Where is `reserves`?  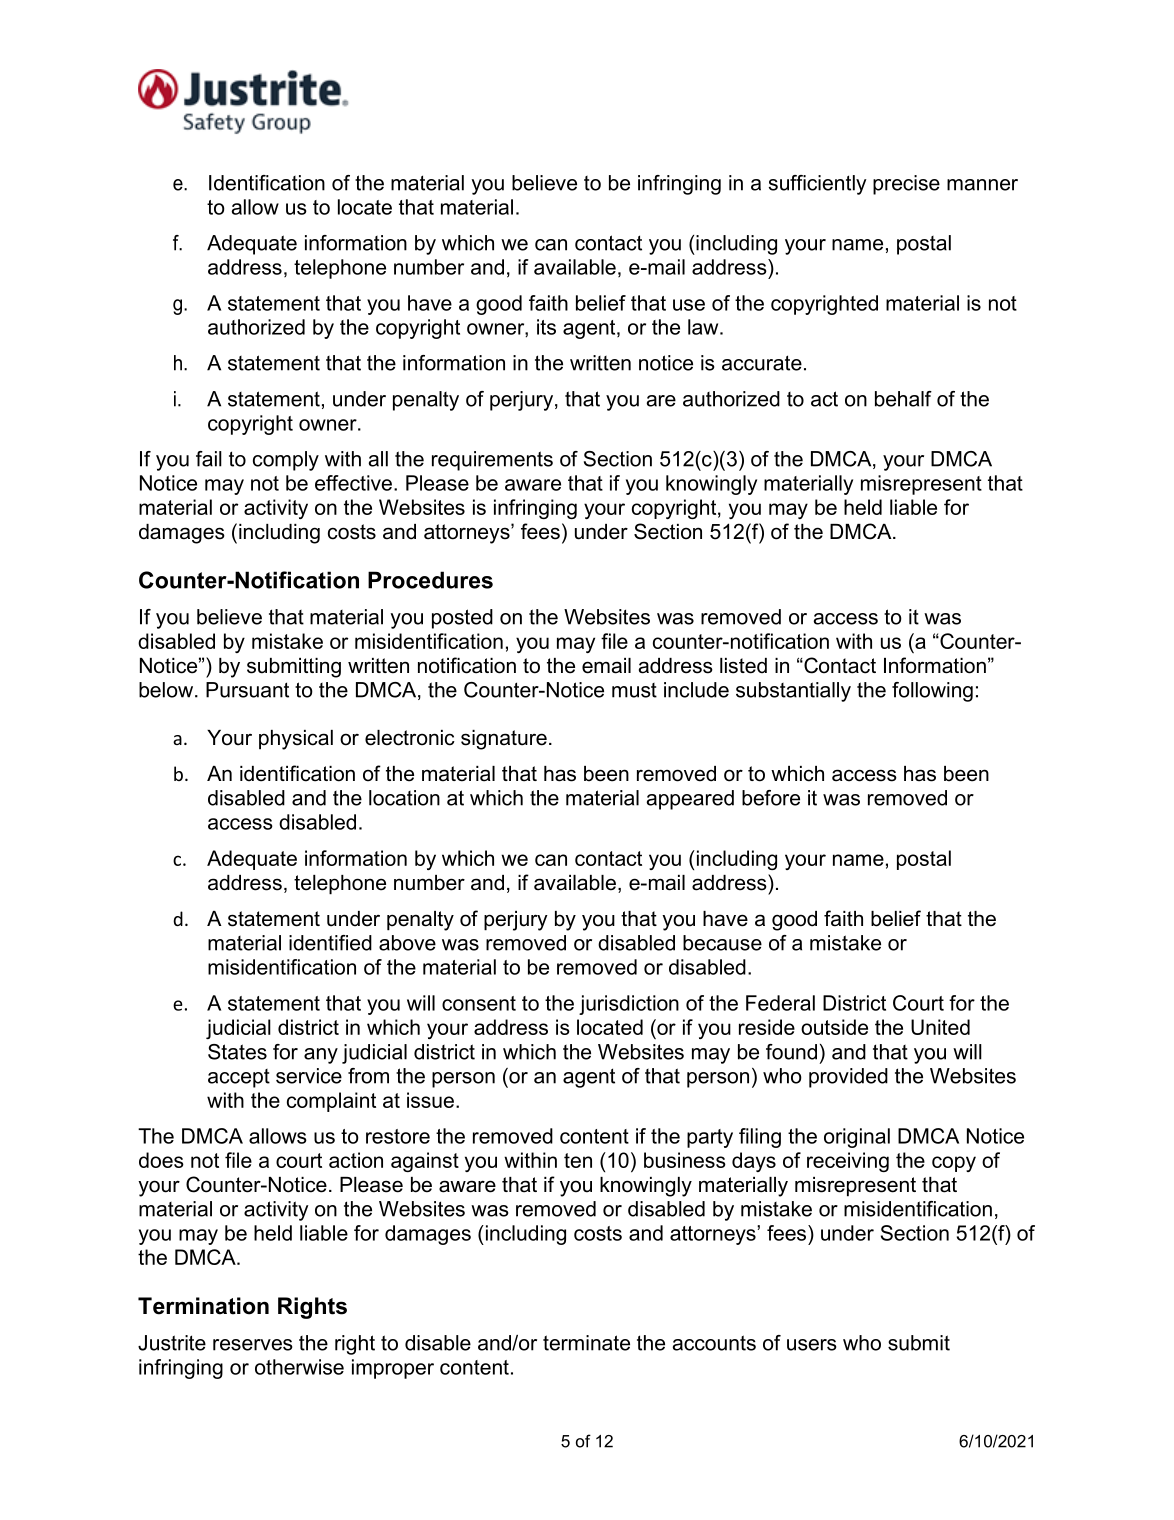 reserves is located at coordinates (253, 1345).
